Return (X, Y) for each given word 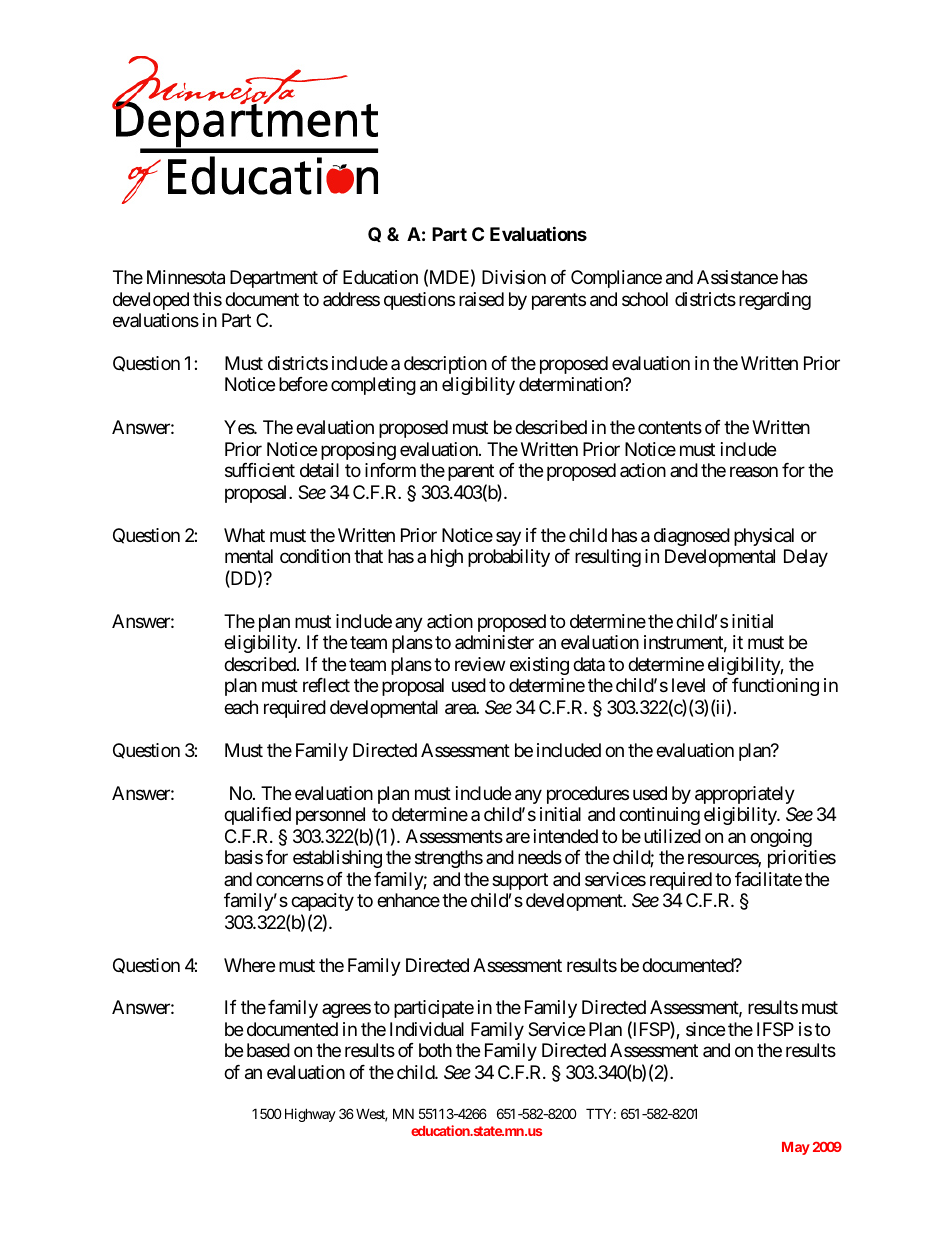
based (268, 1050)
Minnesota (186, 277)
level (688, 685)
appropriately (745, 795)
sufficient (260, 470)
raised (481, 299)
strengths (449, 859)
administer (494, 642)
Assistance (737, 277)
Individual (427, 1029)
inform (390, 470)
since (705, 1029)
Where (249, 965)
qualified (257, 816)
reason (754, 472)
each (241, 707)
